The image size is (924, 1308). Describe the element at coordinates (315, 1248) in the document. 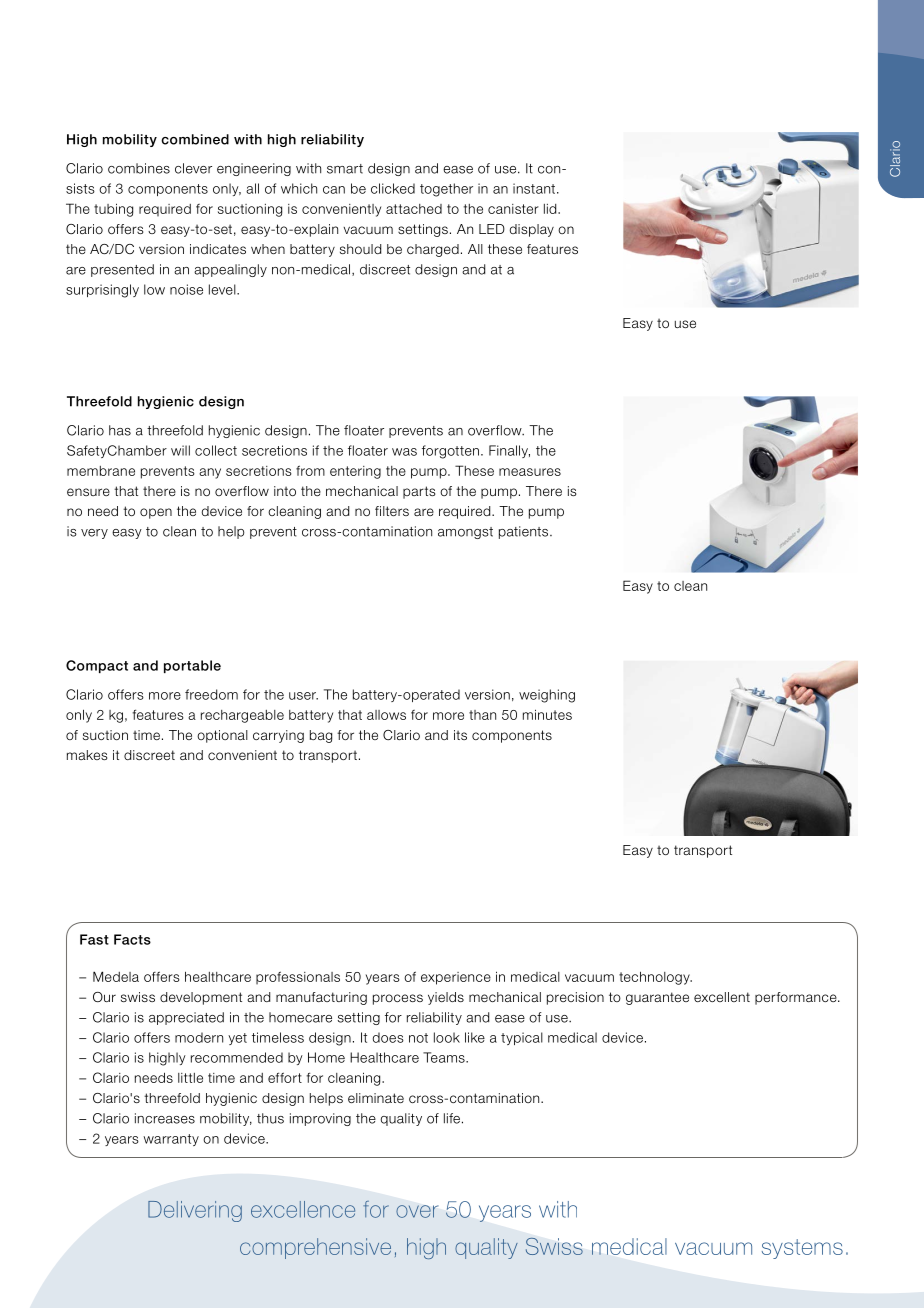

I see `comprehensive` at that location.
